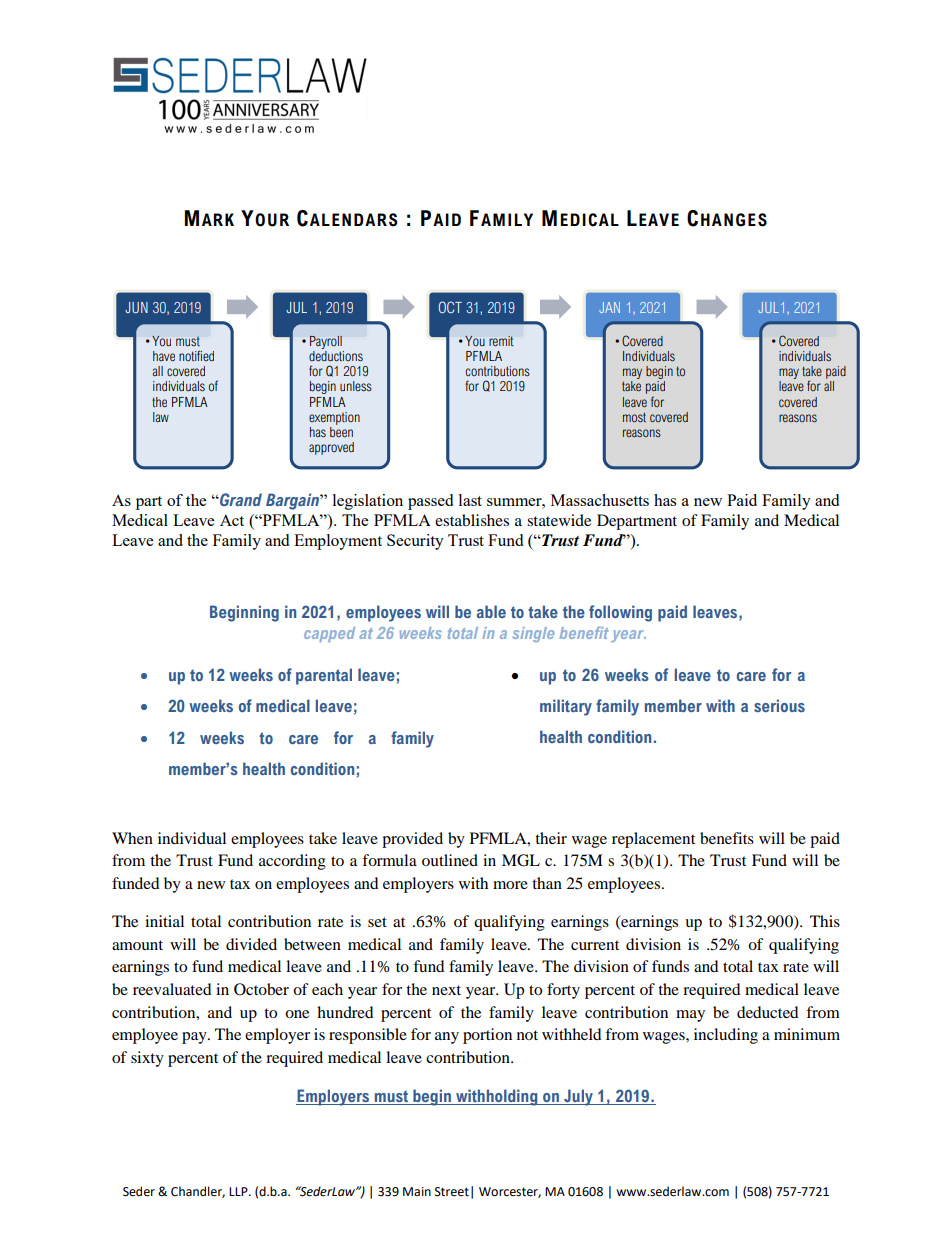  I want to click on notified, so click(196, 355).
